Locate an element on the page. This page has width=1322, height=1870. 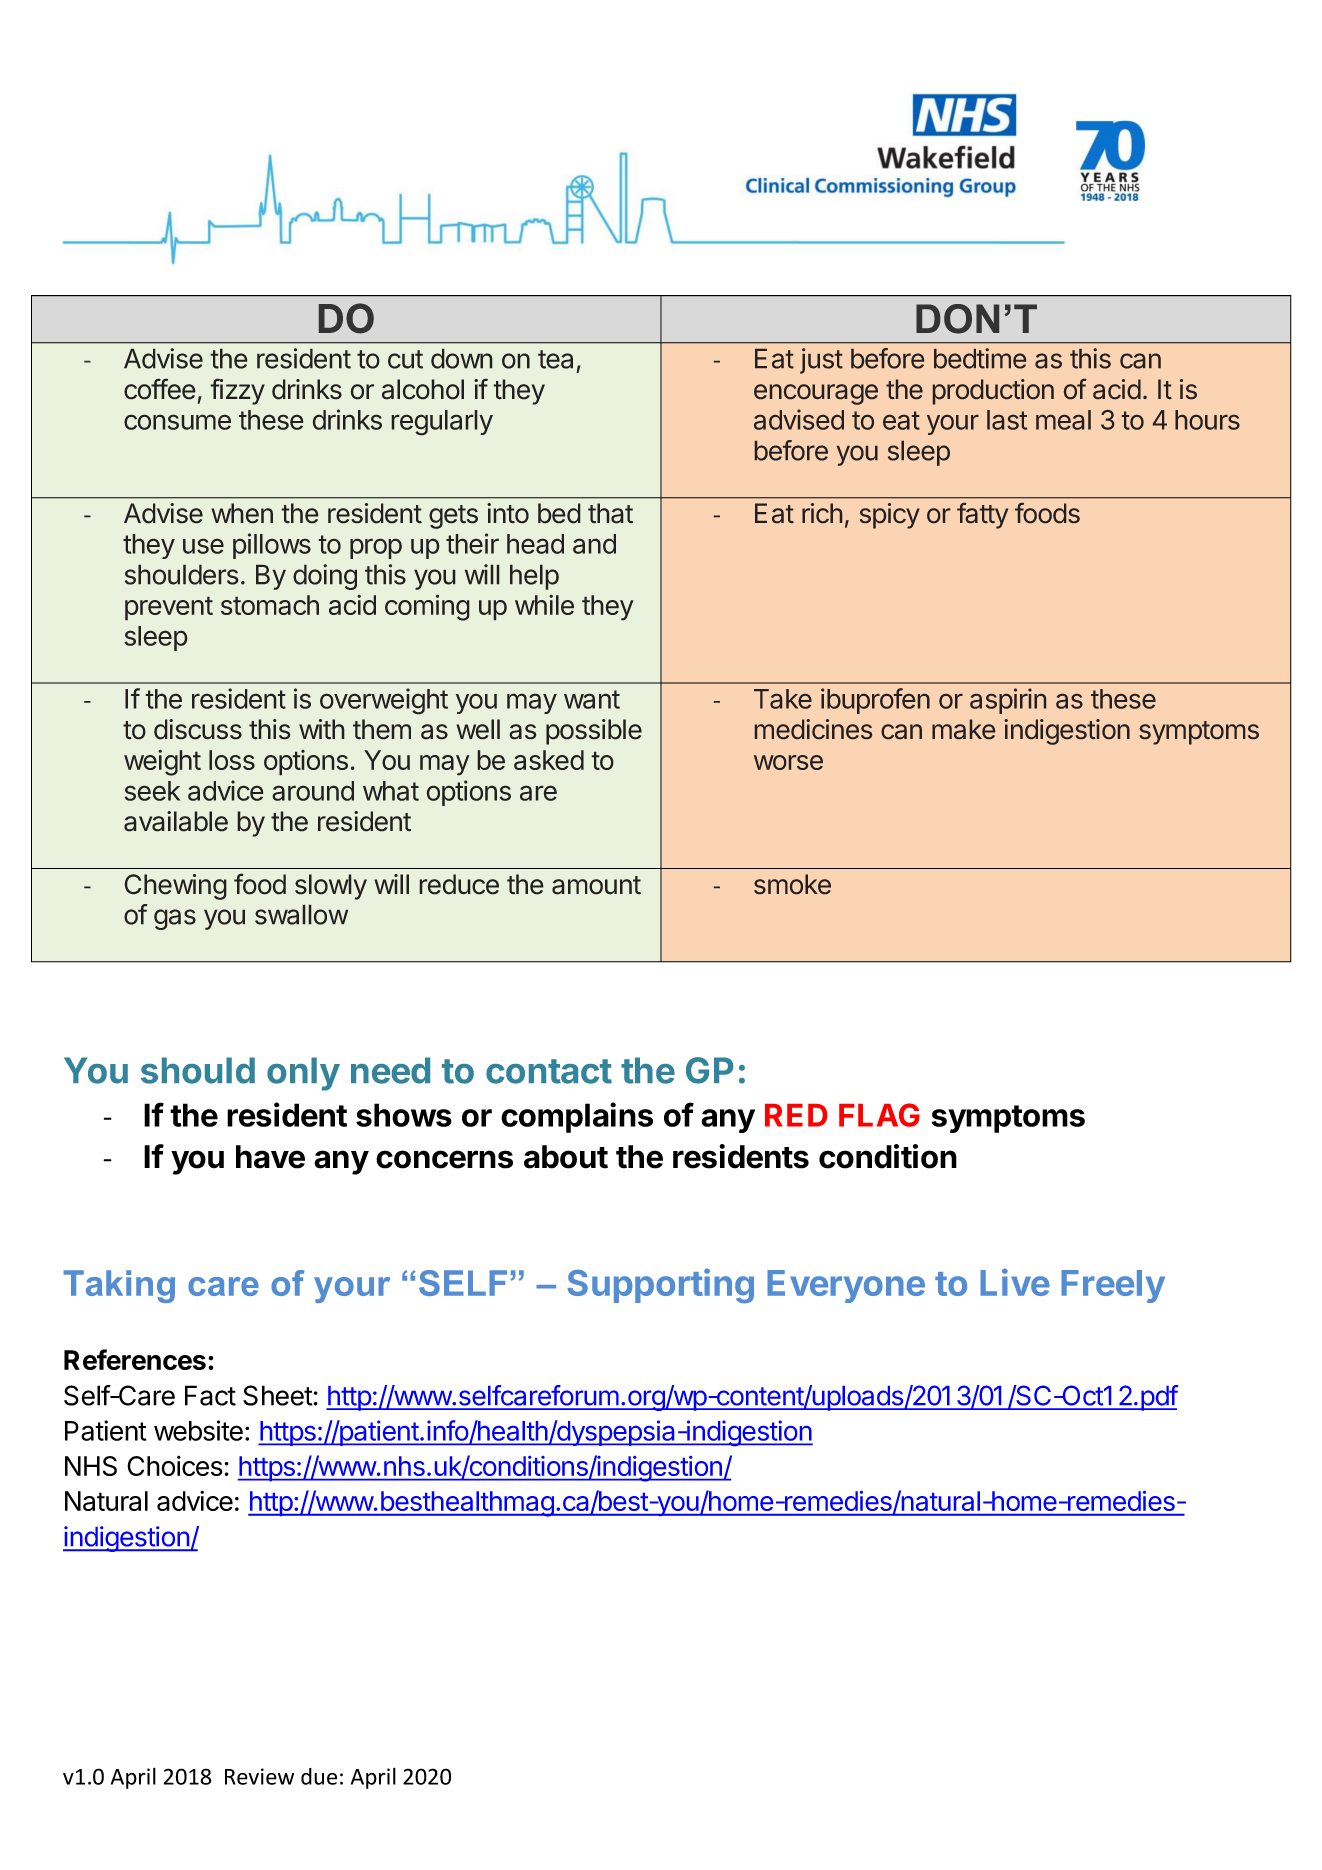
meal is located at coordinates (1063, 420).
